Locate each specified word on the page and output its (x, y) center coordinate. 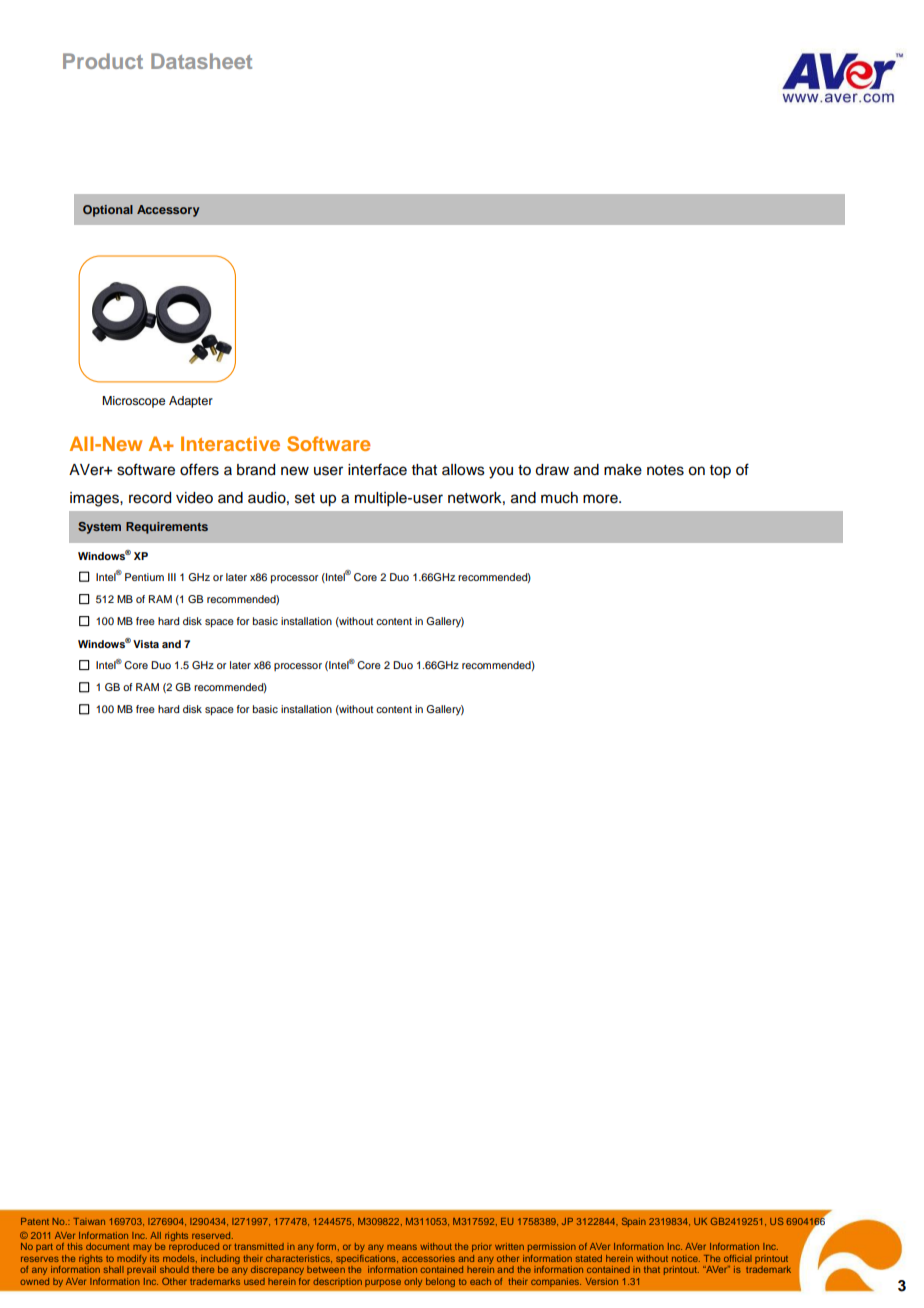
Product (103, 61)
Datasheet (201, 61)
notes (665, 470)
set (305, 498)
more (601, 499)
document (107, 1246)
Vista (146, 644)
